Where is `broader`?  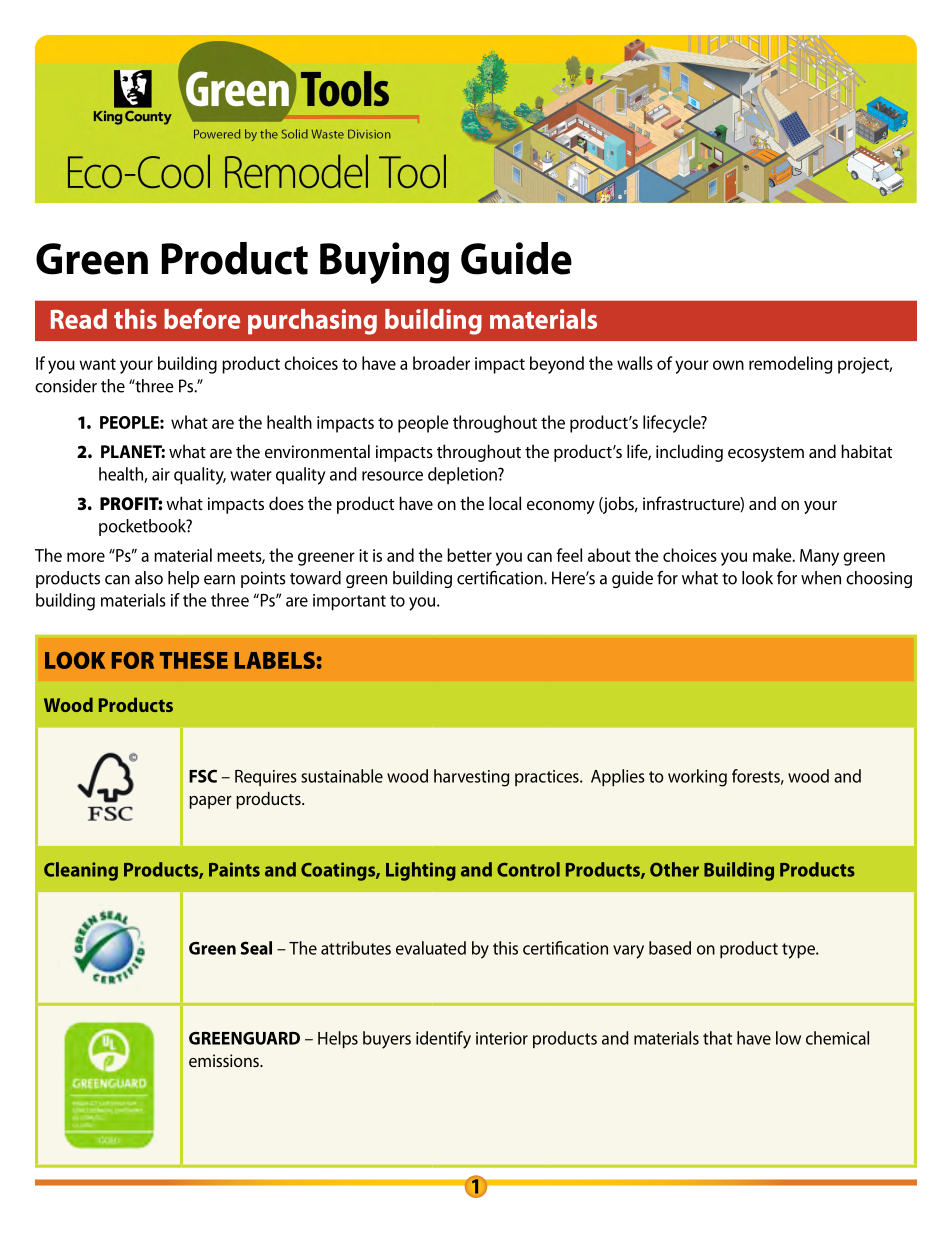
broader is located at coordinates (441, 363).
